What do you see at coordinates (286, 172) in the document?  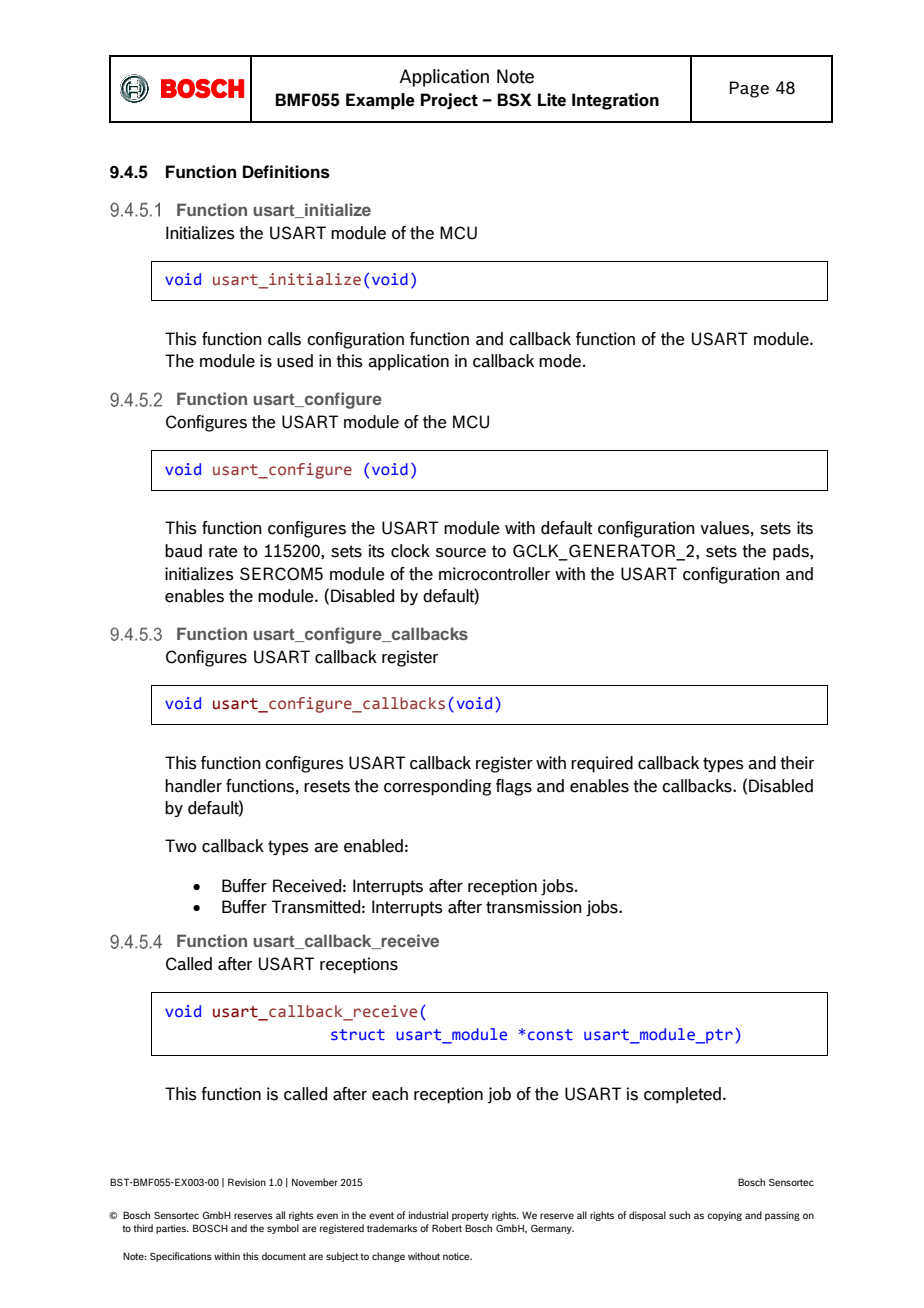 I see `Definitions` at bounding box center [286, 172].
